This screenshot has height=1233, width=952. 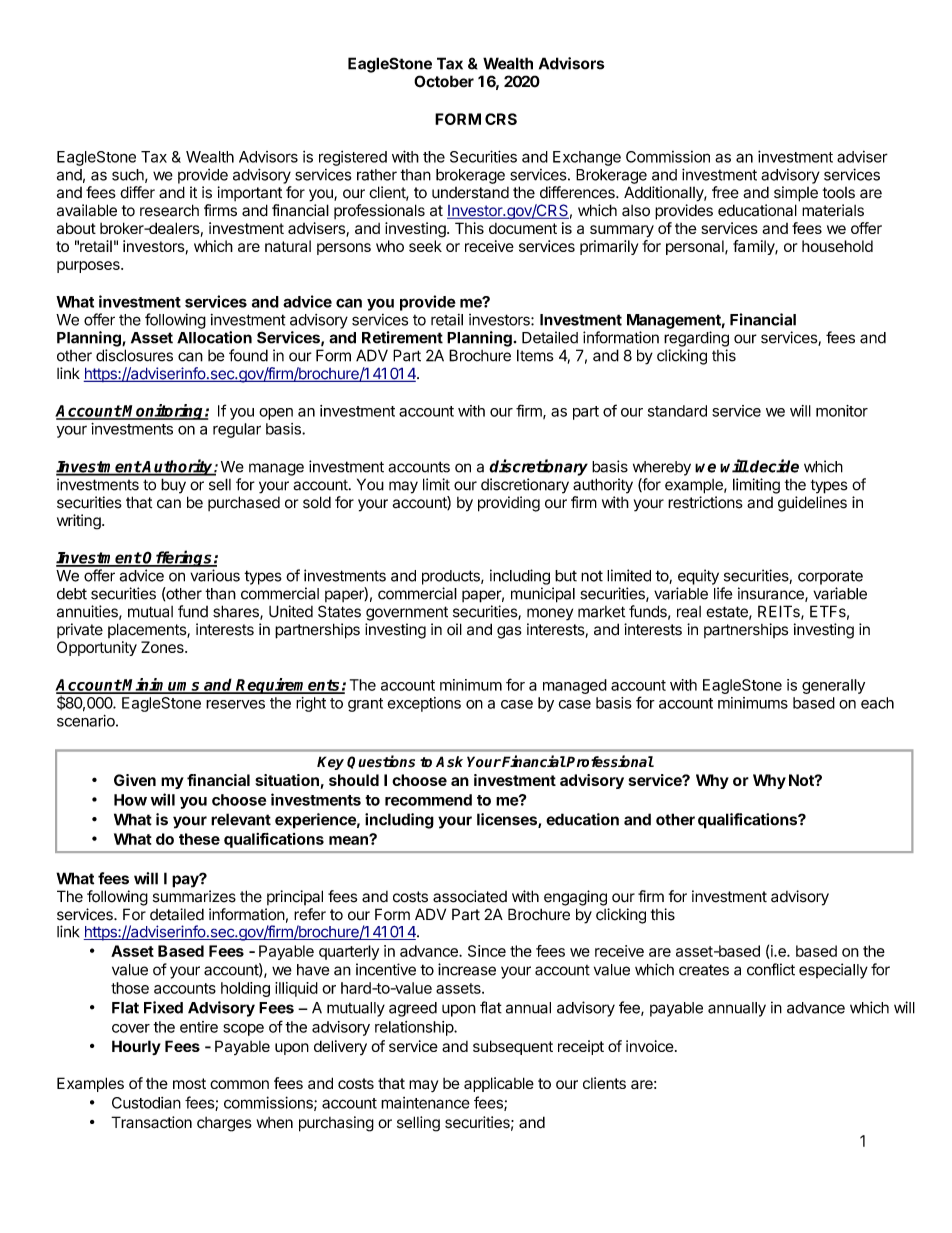 I want to click on placements, so click(x=148, y=630).
